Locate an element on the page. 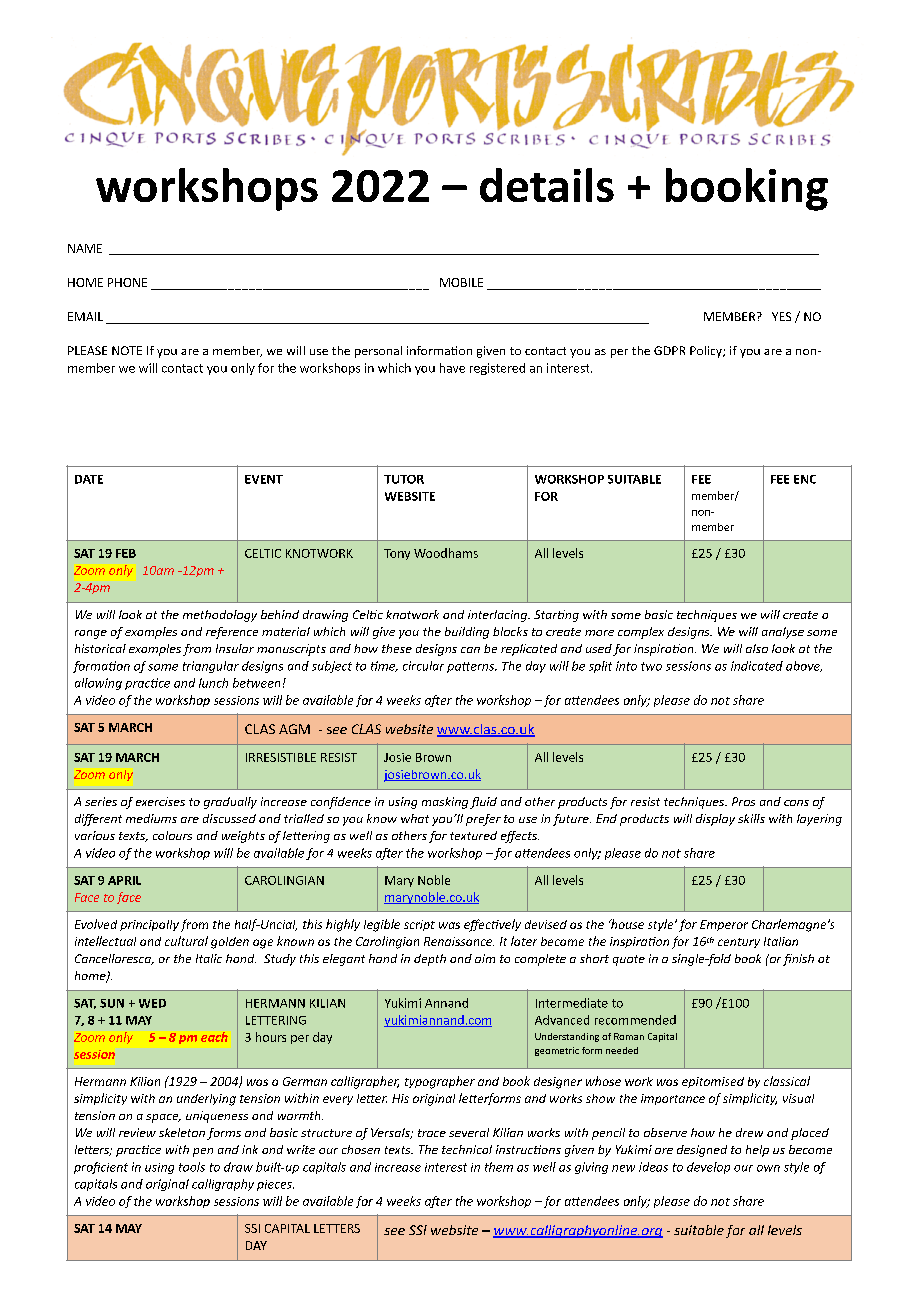  YES is located at coordinates (781, 316).
